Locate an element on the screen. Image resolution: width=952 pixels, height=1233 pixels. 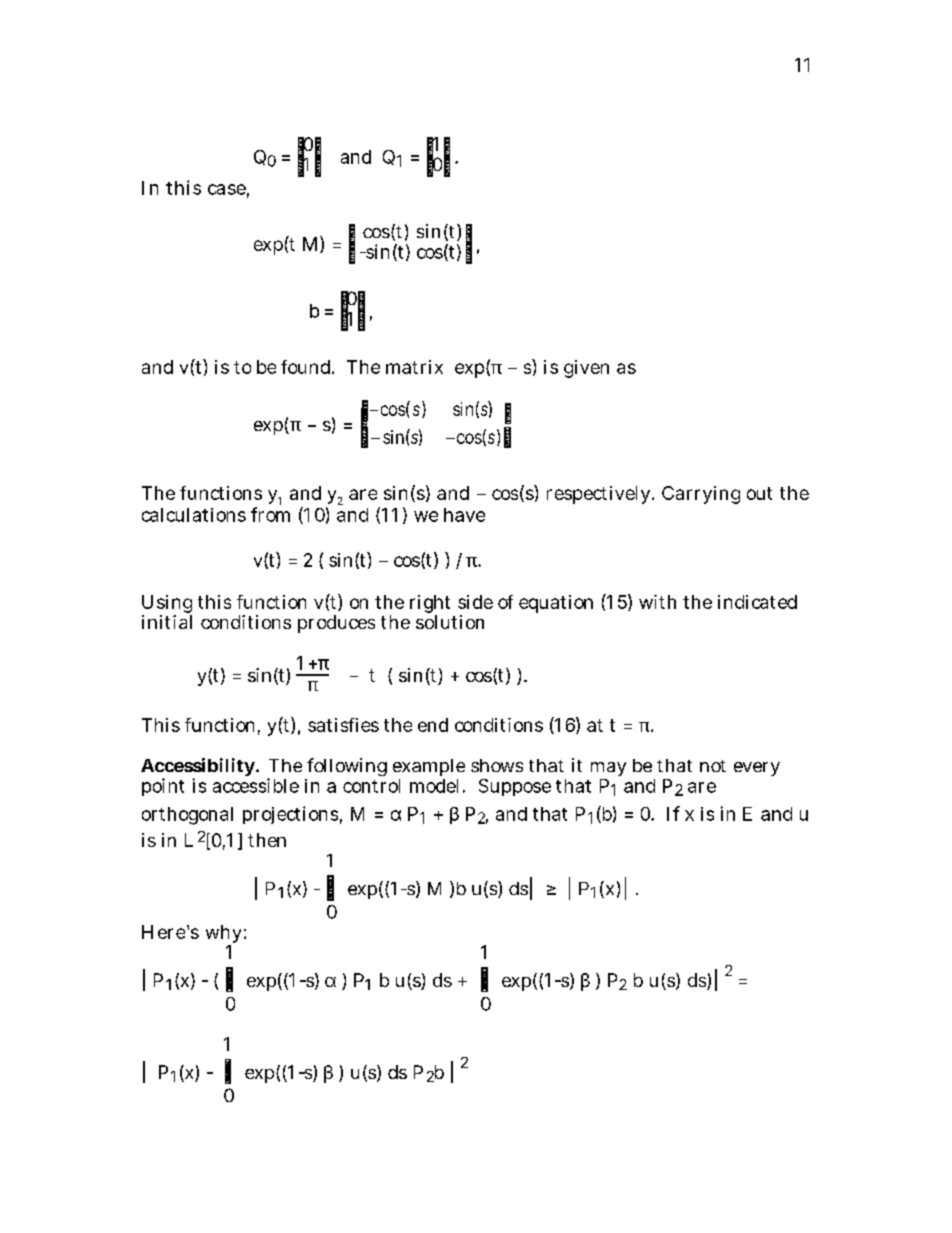
not is located at coordinates (713, 766).
